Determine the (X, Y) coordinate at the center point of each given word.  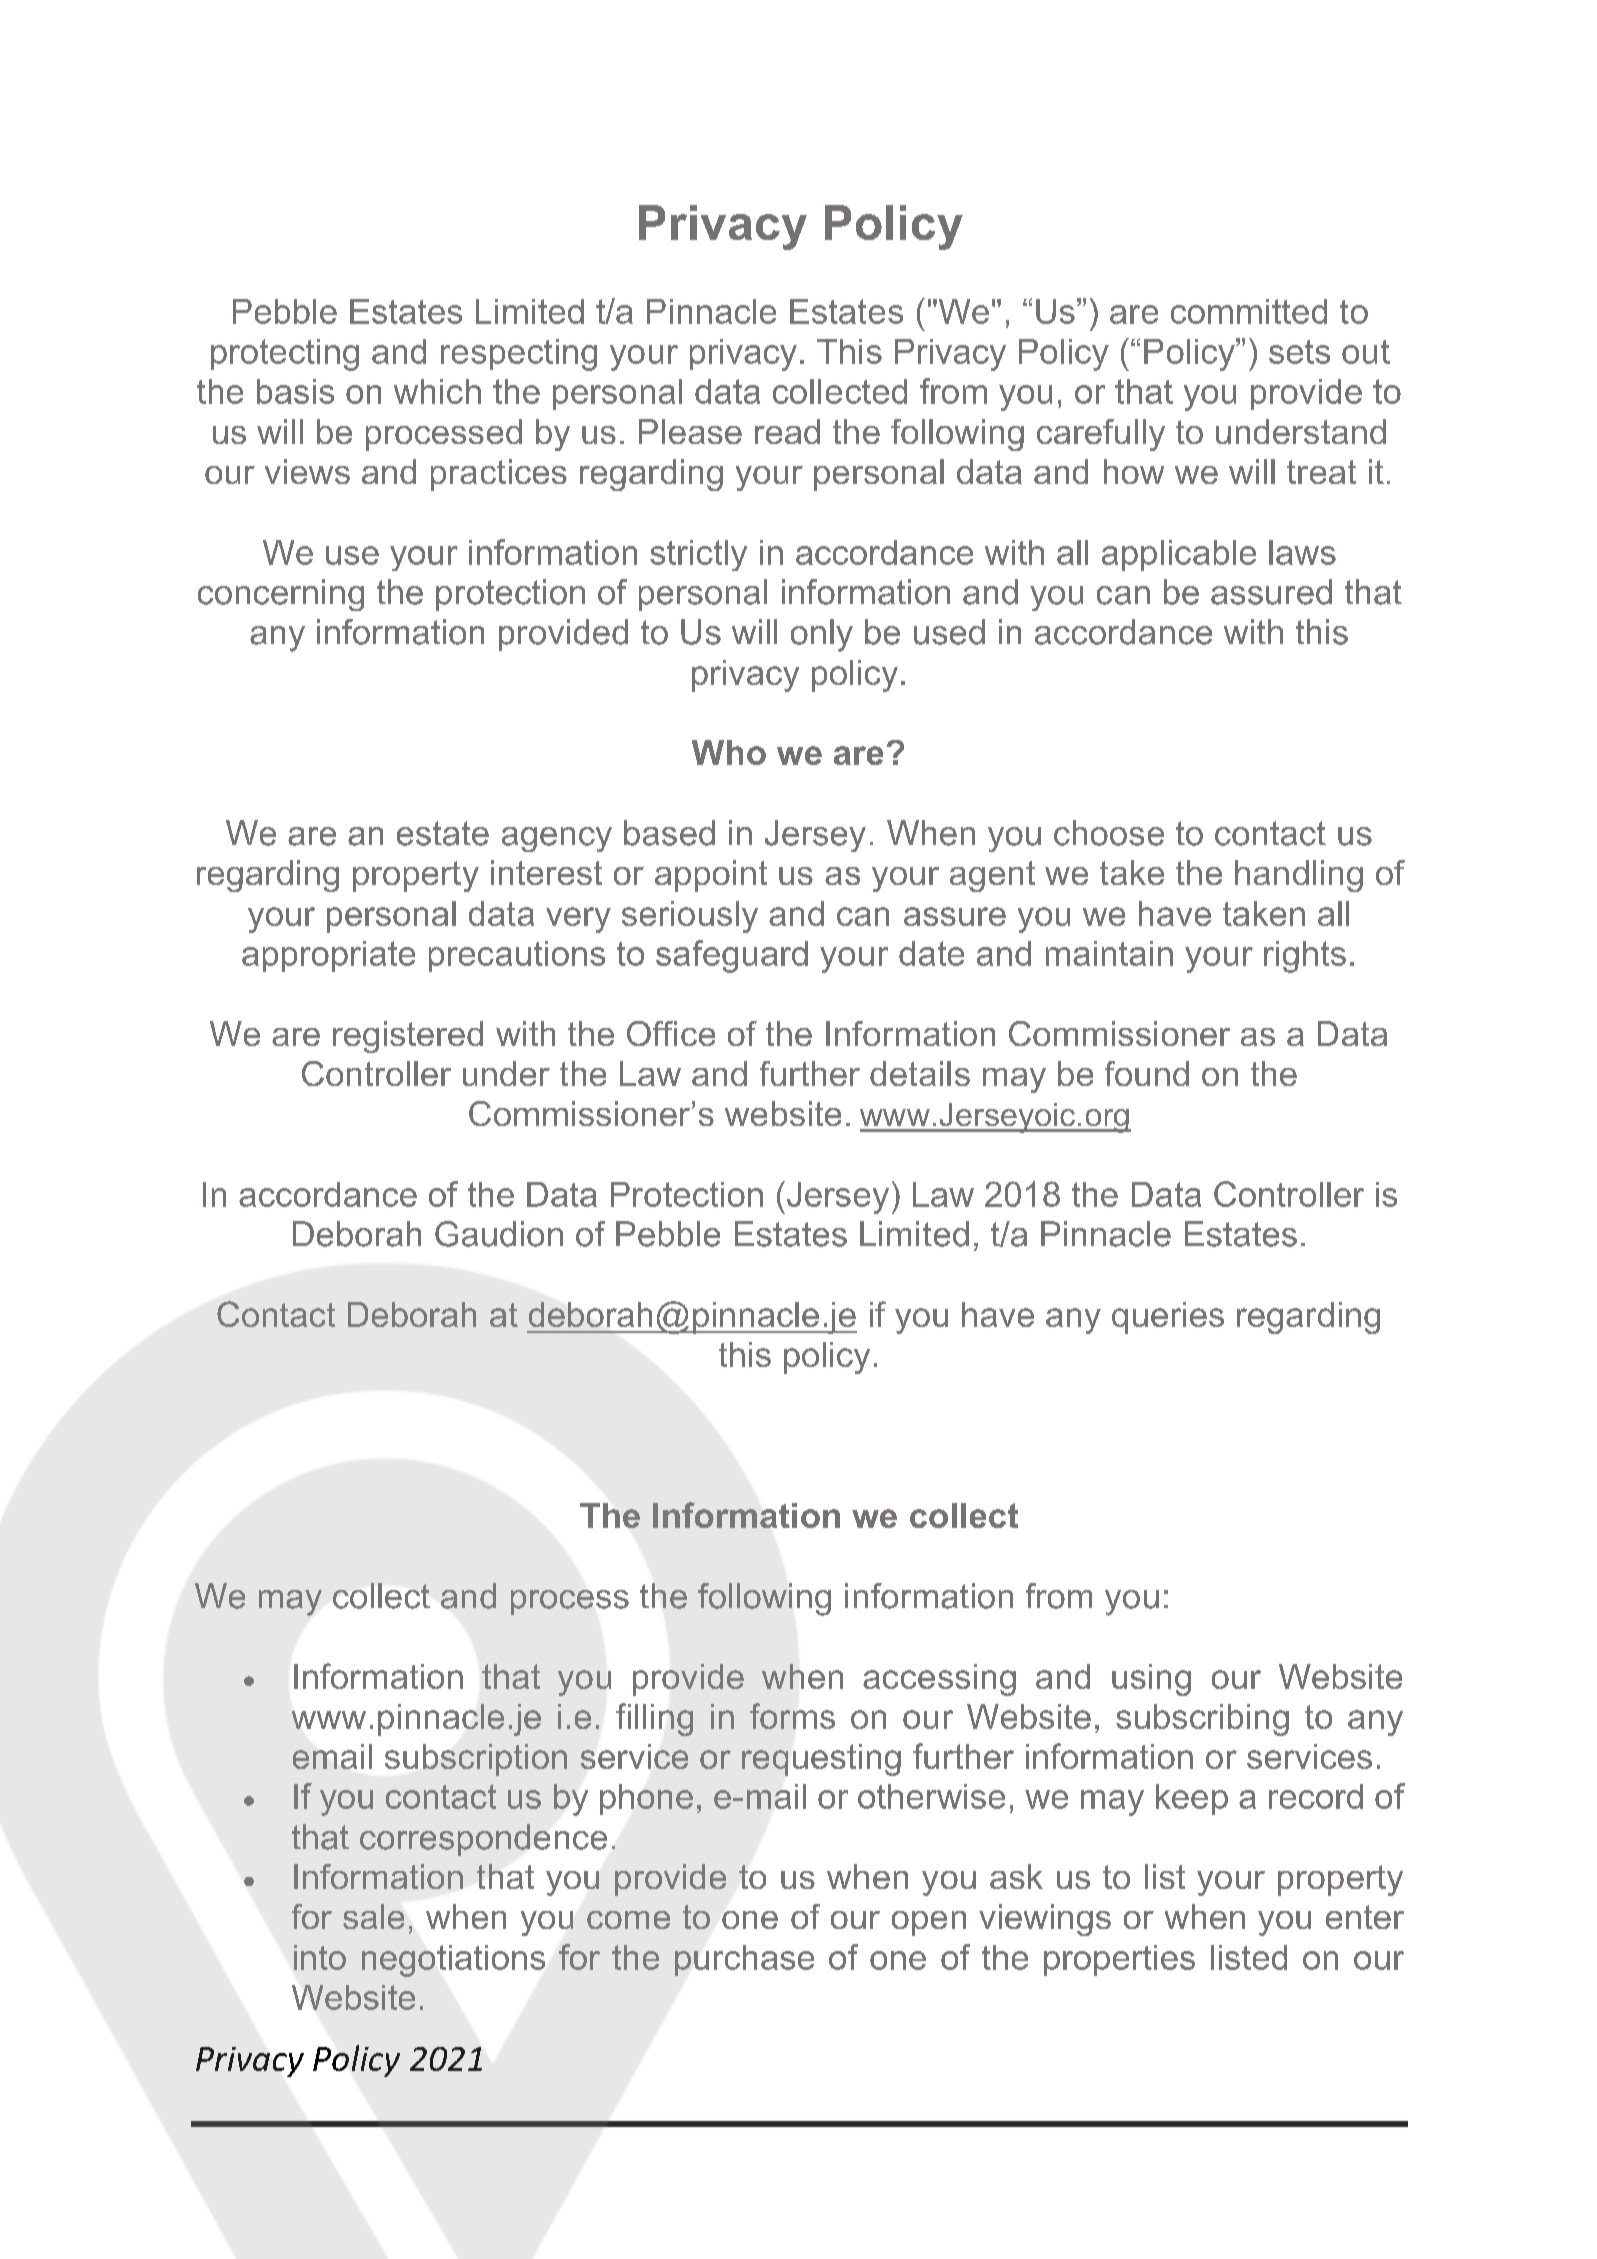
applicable (1179, 555)
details (920, 1073)
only (822, 635)
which (437, 391)
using (1151, 1680)
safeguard (732, 956)
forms (792, 1716)
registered (408, 1037)
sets (1299, 352)
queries (1168, 1318)
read (787, 431)
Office (671, 1033)
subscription (476, 1760)
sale (373, 1916)
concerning (281, 595)
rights (1305, 957)
